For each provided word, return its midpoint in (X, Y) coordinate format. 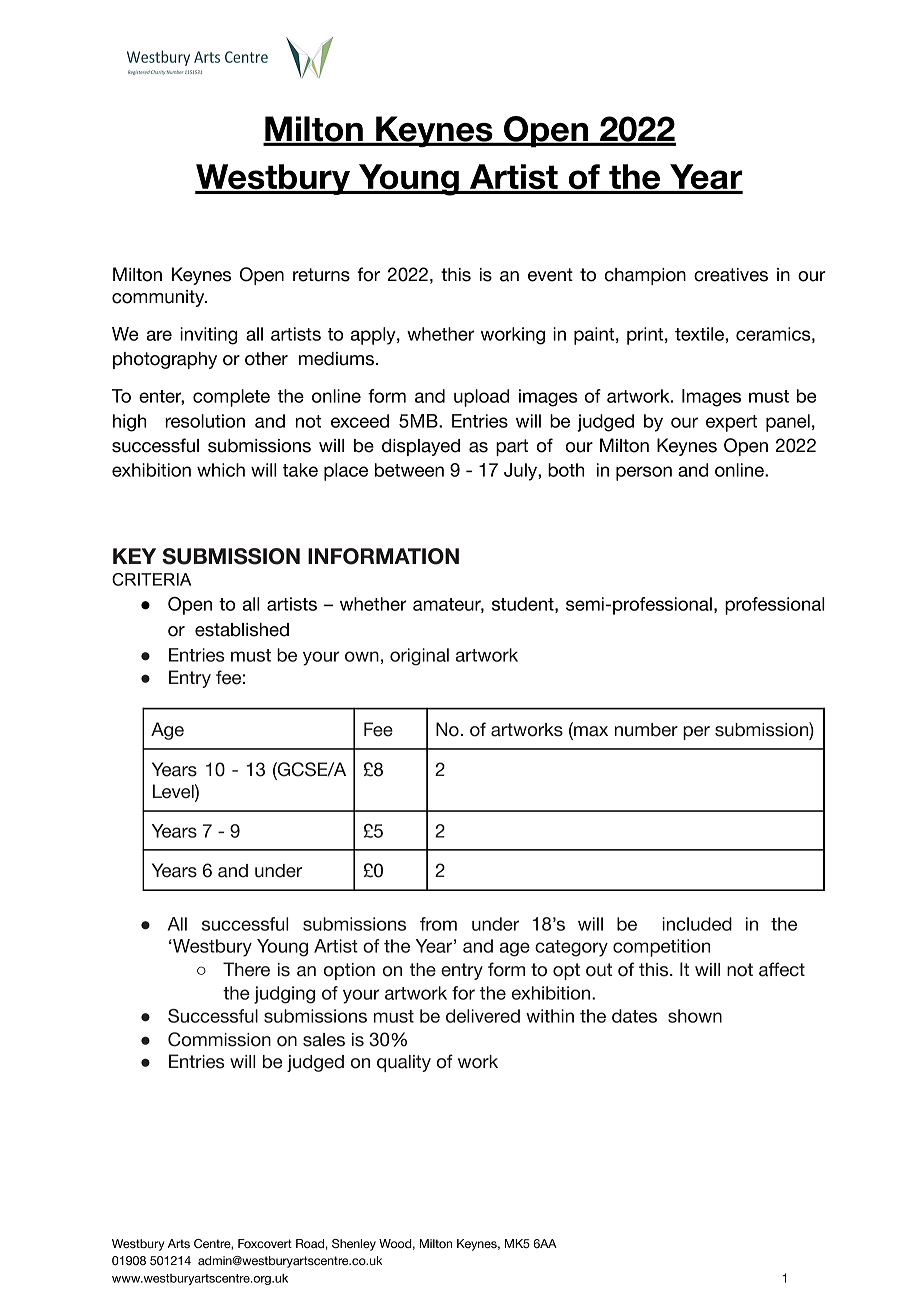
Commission (219, 1039)
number (646, 730)
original (419, 657)
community (159, 298)
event (550, 275)
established (242, 630)
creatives (731, 275)
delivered (483, 1016)
